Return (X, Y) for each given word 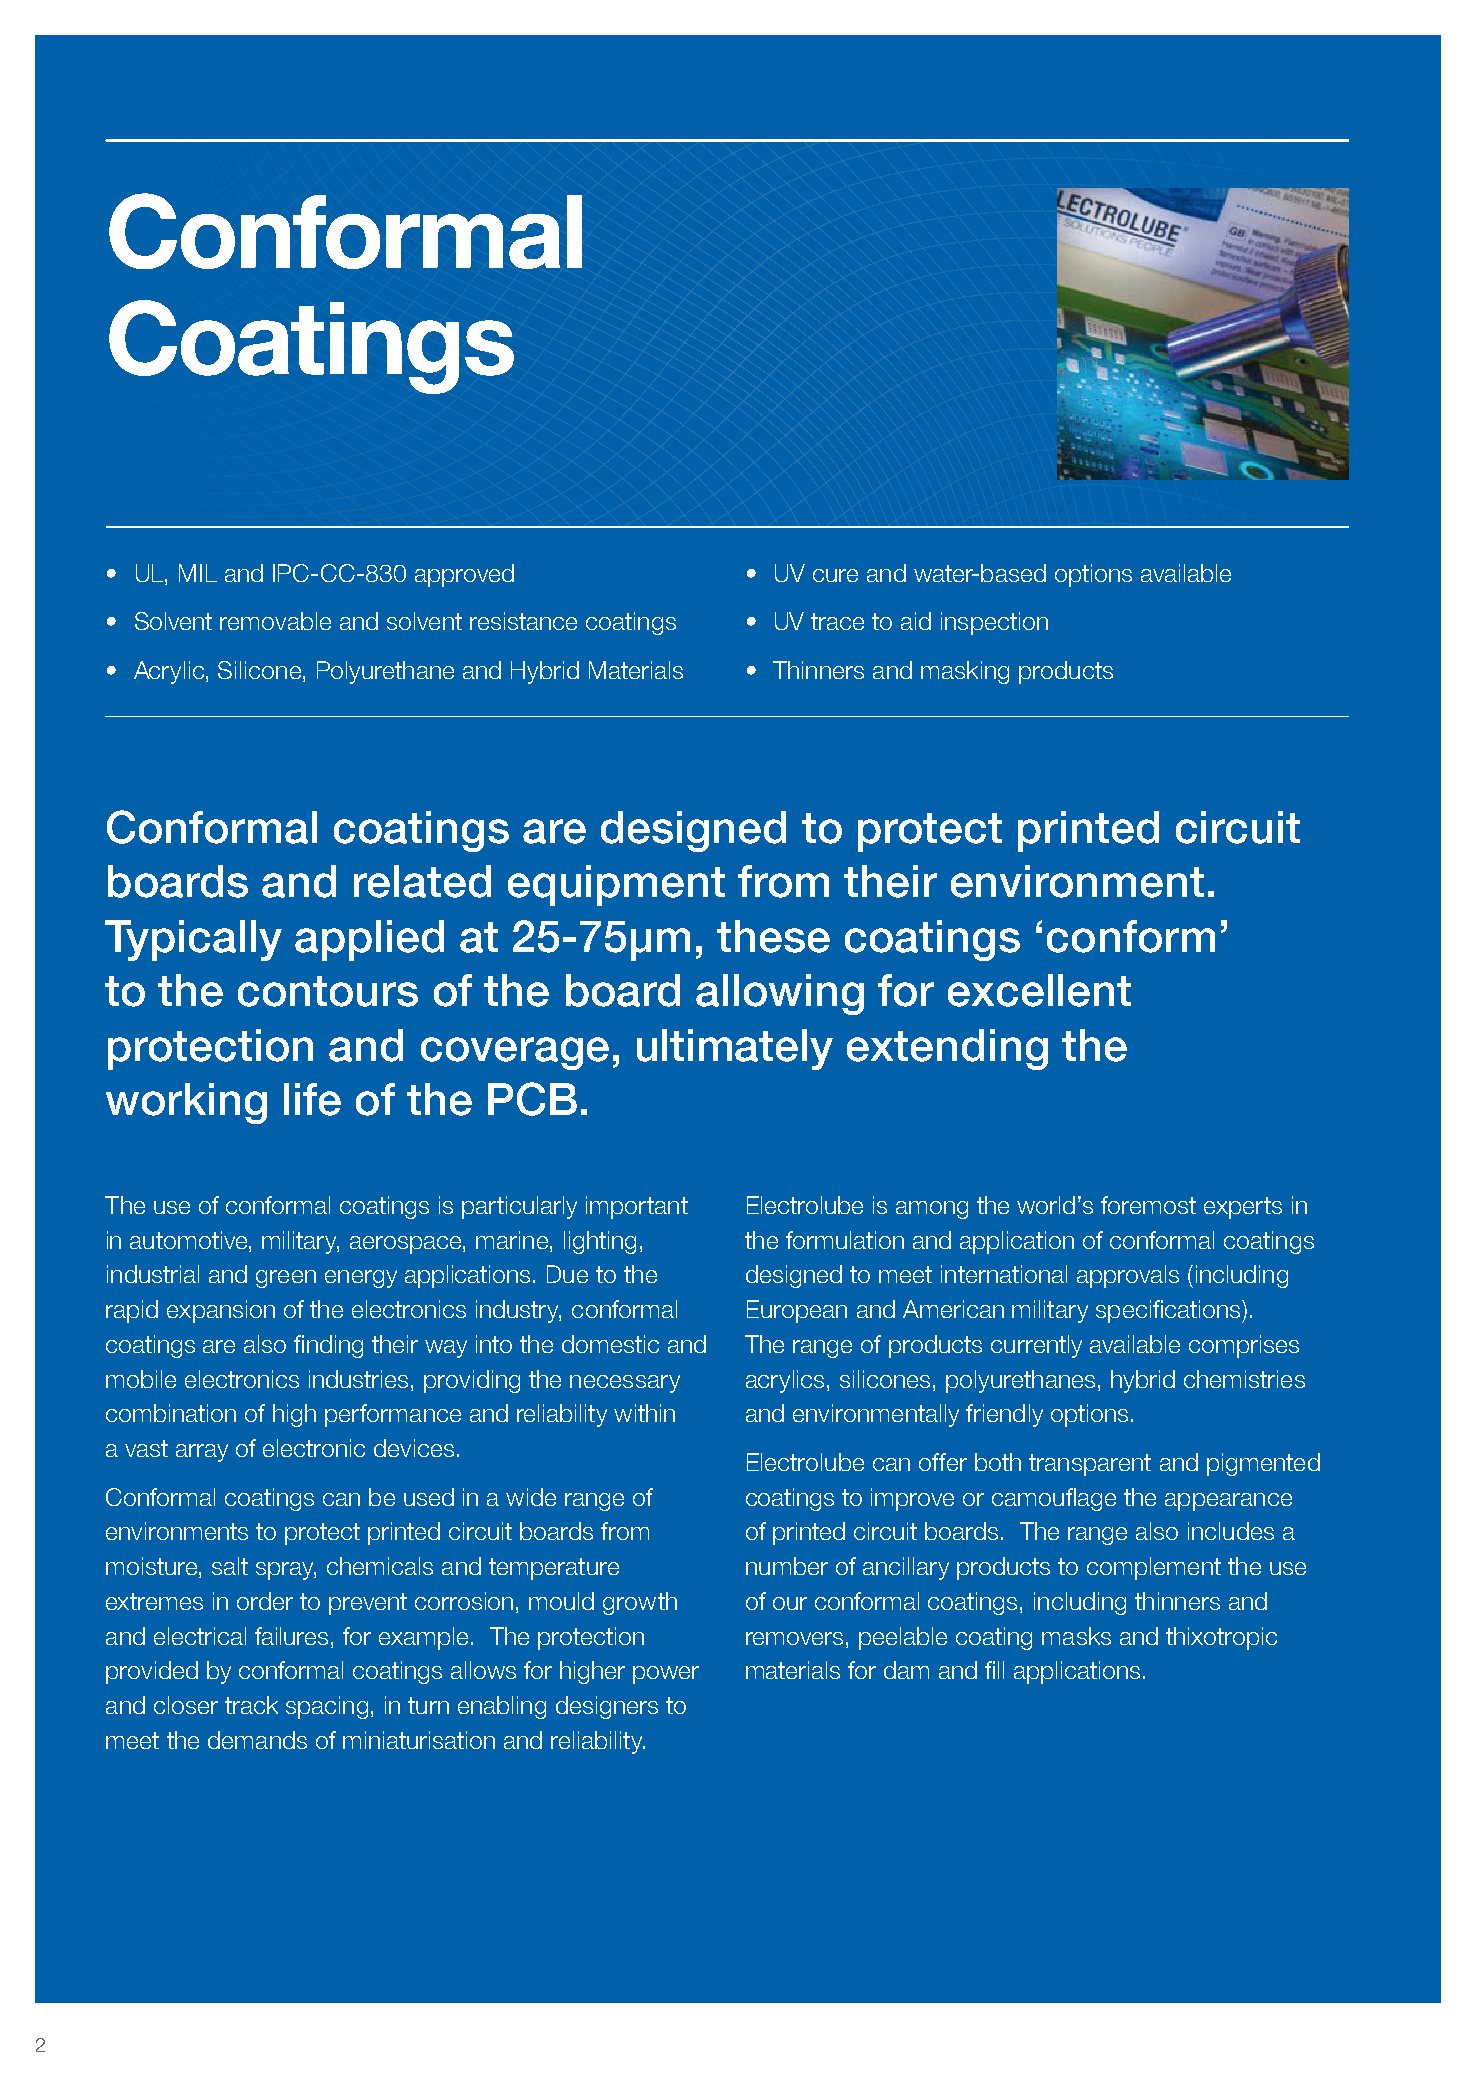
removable (275, 621)
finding (328, 1346)
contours (328, 991)
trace (837, 621)
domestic (610, 1344)
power (666, 1675)
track (251, 1705)
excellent (1039, 990)
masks (1076, 1636)
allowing (780, 994)
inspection (994, 623)
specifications (1169, 1311)
